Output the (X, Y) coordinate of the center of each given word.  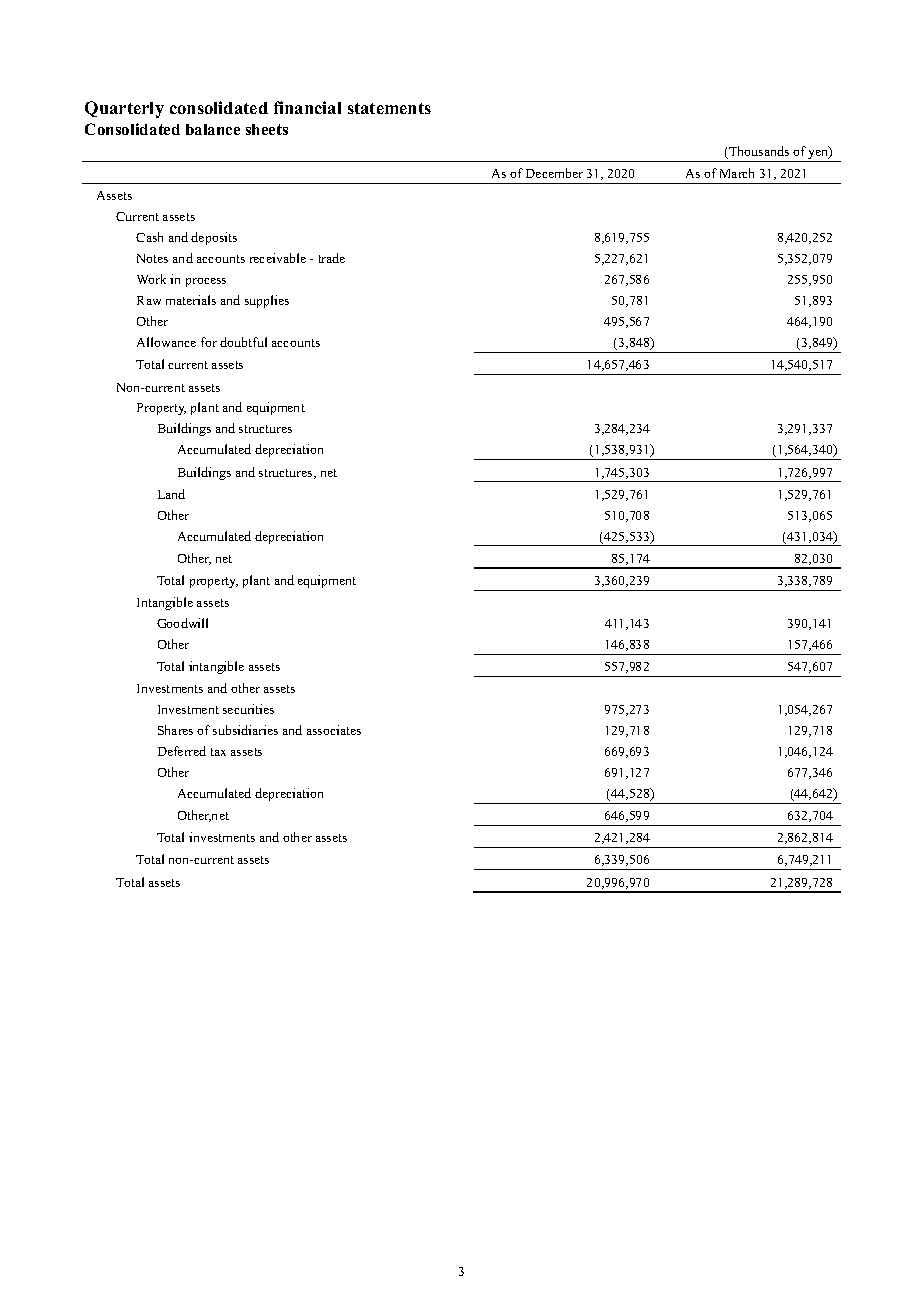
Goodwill (182, 623)
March (737, 173)
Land (171, 494)
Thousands (758, 152)
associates (334, 730)
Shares (175, 730)
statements (389, 108)
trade (332, 258)
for (209, 342)
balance (213, 129)
